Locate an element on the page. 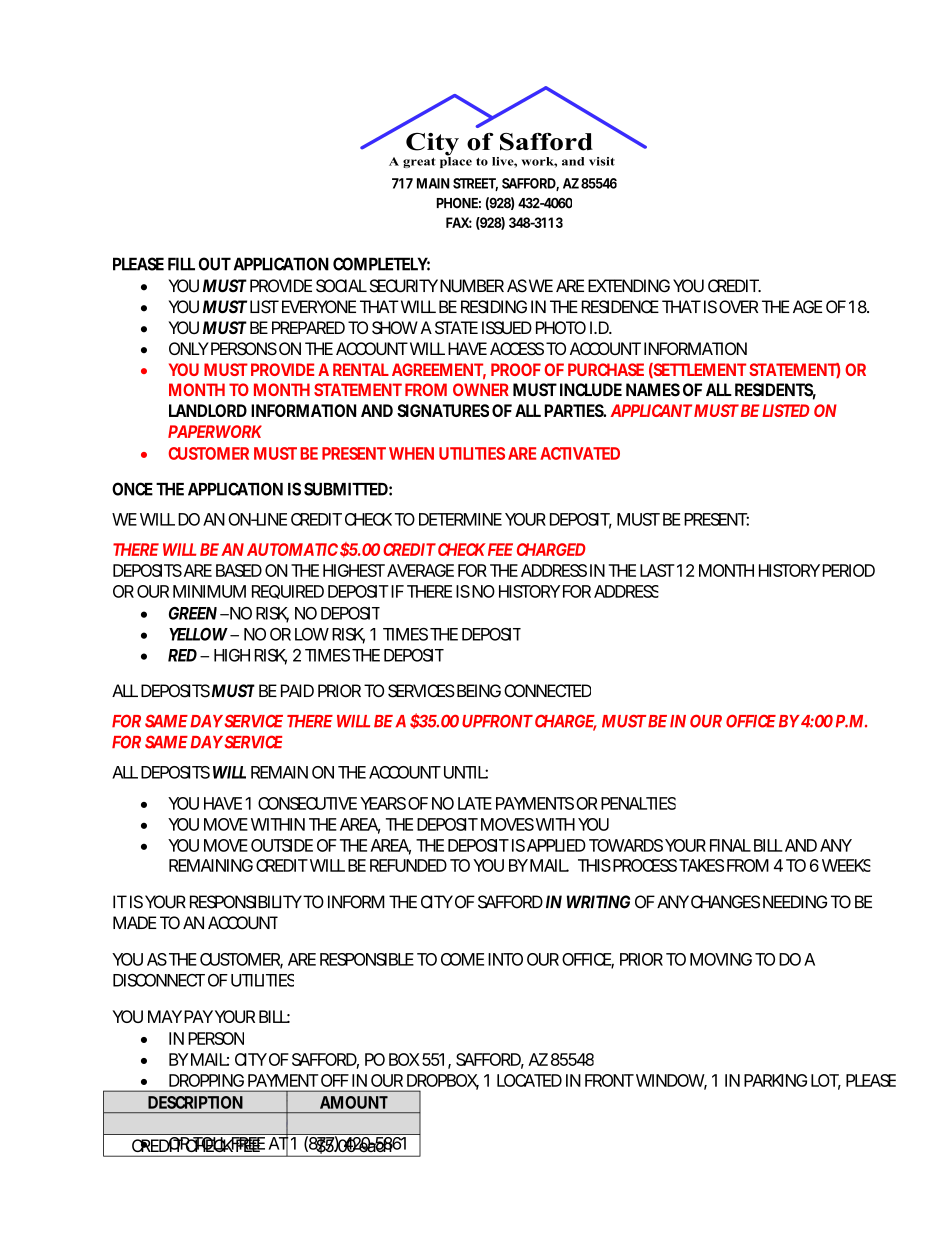  CONNECTED is located at coordinates (547, 691).
